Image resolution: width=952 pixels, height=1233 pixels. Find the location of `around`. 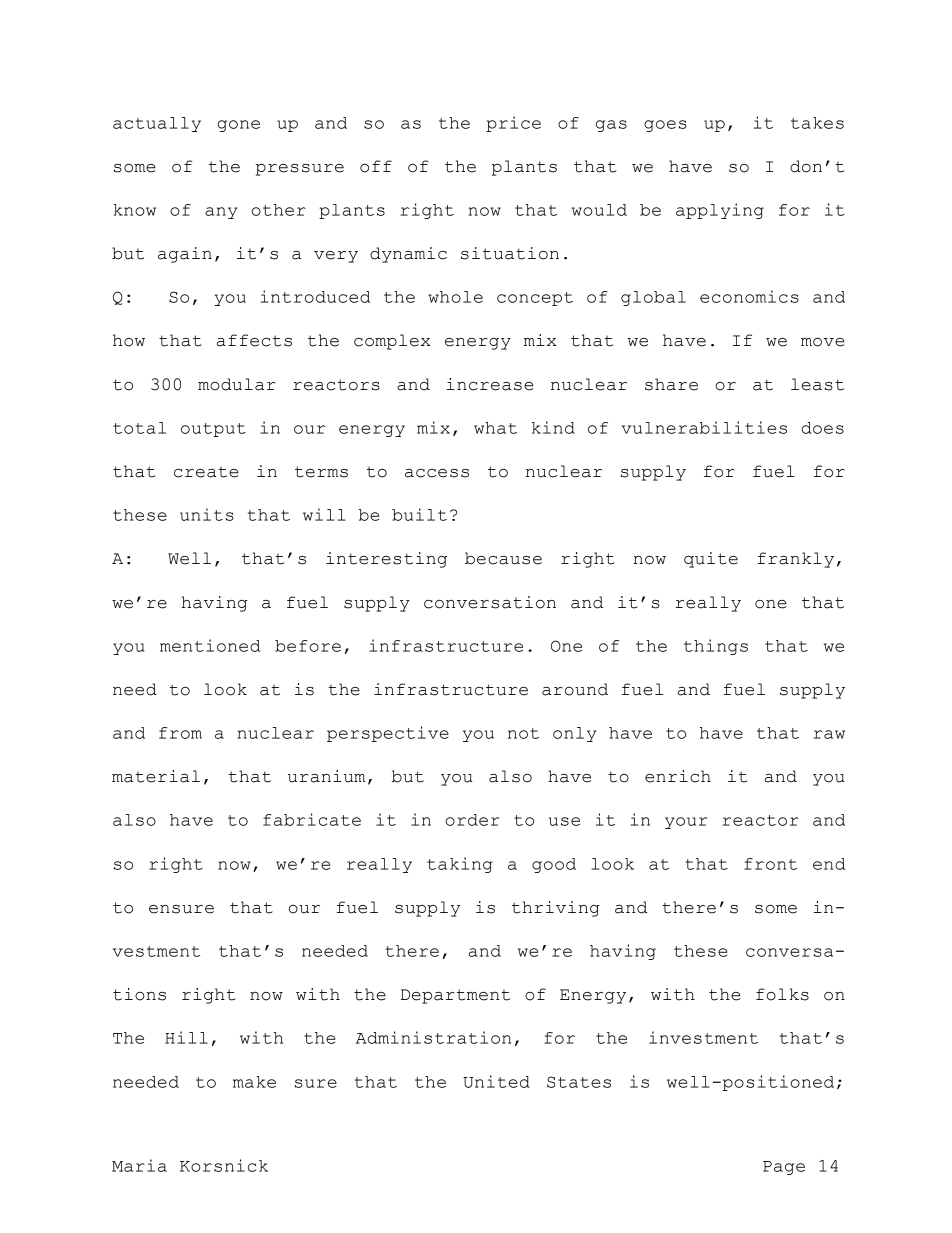

around is located at coordinates (575, 689).
